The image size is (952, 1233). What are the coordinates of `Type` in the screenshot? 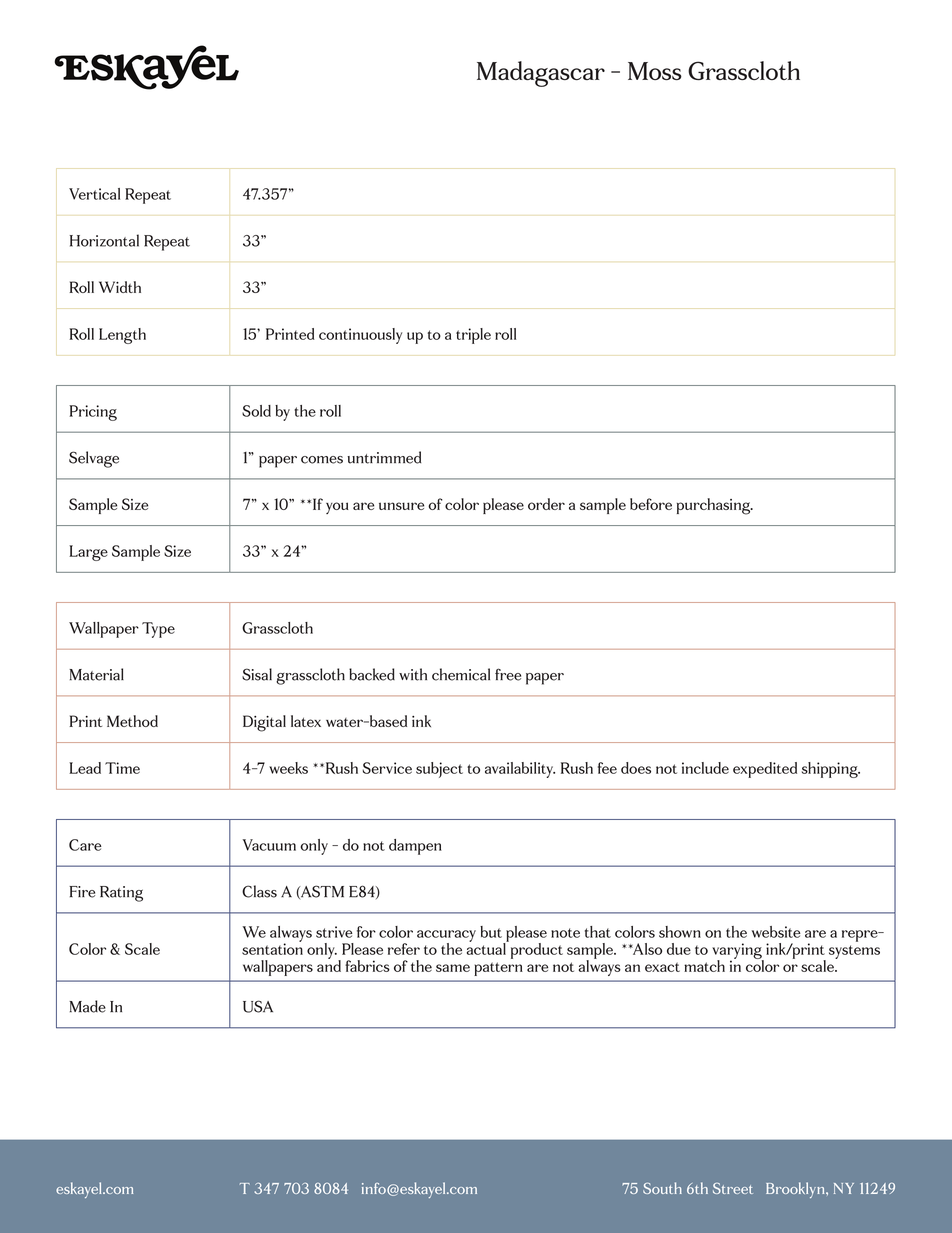 It's located at (158, 630).
